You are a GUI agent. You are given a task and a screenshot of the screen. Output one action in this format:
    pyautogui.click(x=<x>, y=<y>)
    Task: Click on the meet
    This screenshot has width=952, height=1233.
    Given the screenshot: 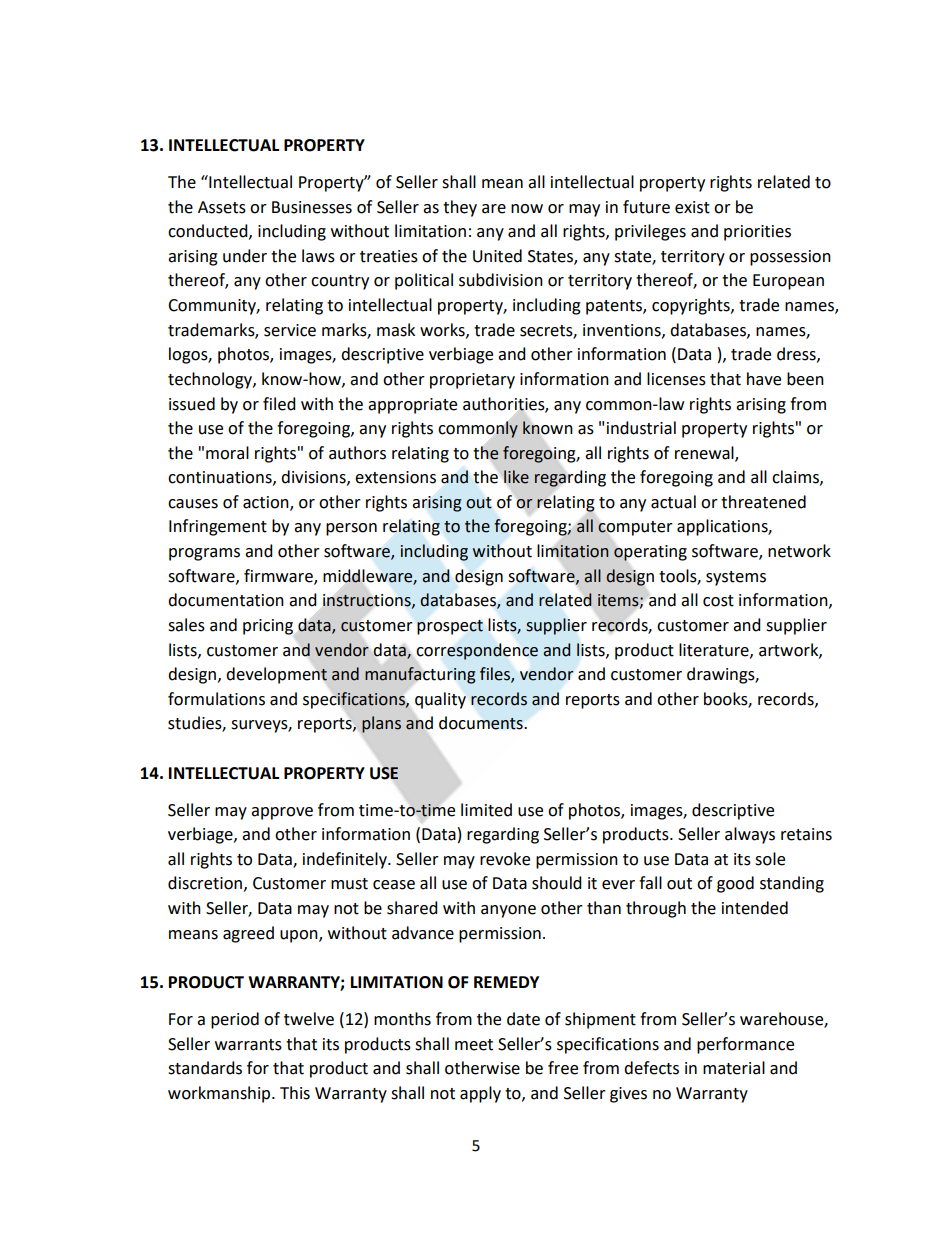 What is the action you would take?
    pyautogui.click(x=474, y=1045)
